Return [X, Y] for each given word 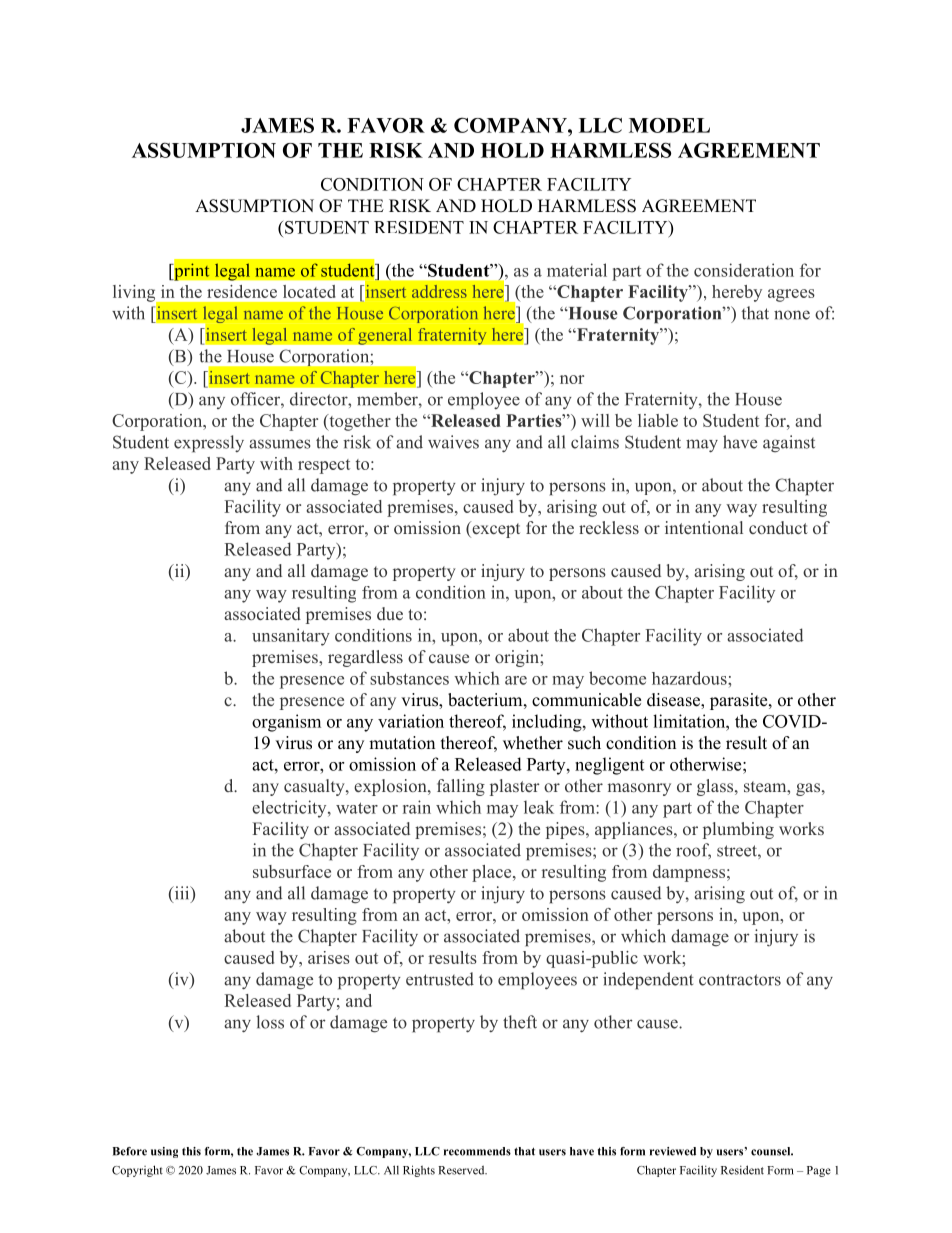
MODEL [669, 125]
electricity [290, 809]
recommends [477, 1151]
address [439, 291]
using [164, 1152]
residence [242, 291]
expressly [209, 444]
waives [453, 442]
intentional [704, 527]
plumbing [738, 830]
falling [461, 787]
